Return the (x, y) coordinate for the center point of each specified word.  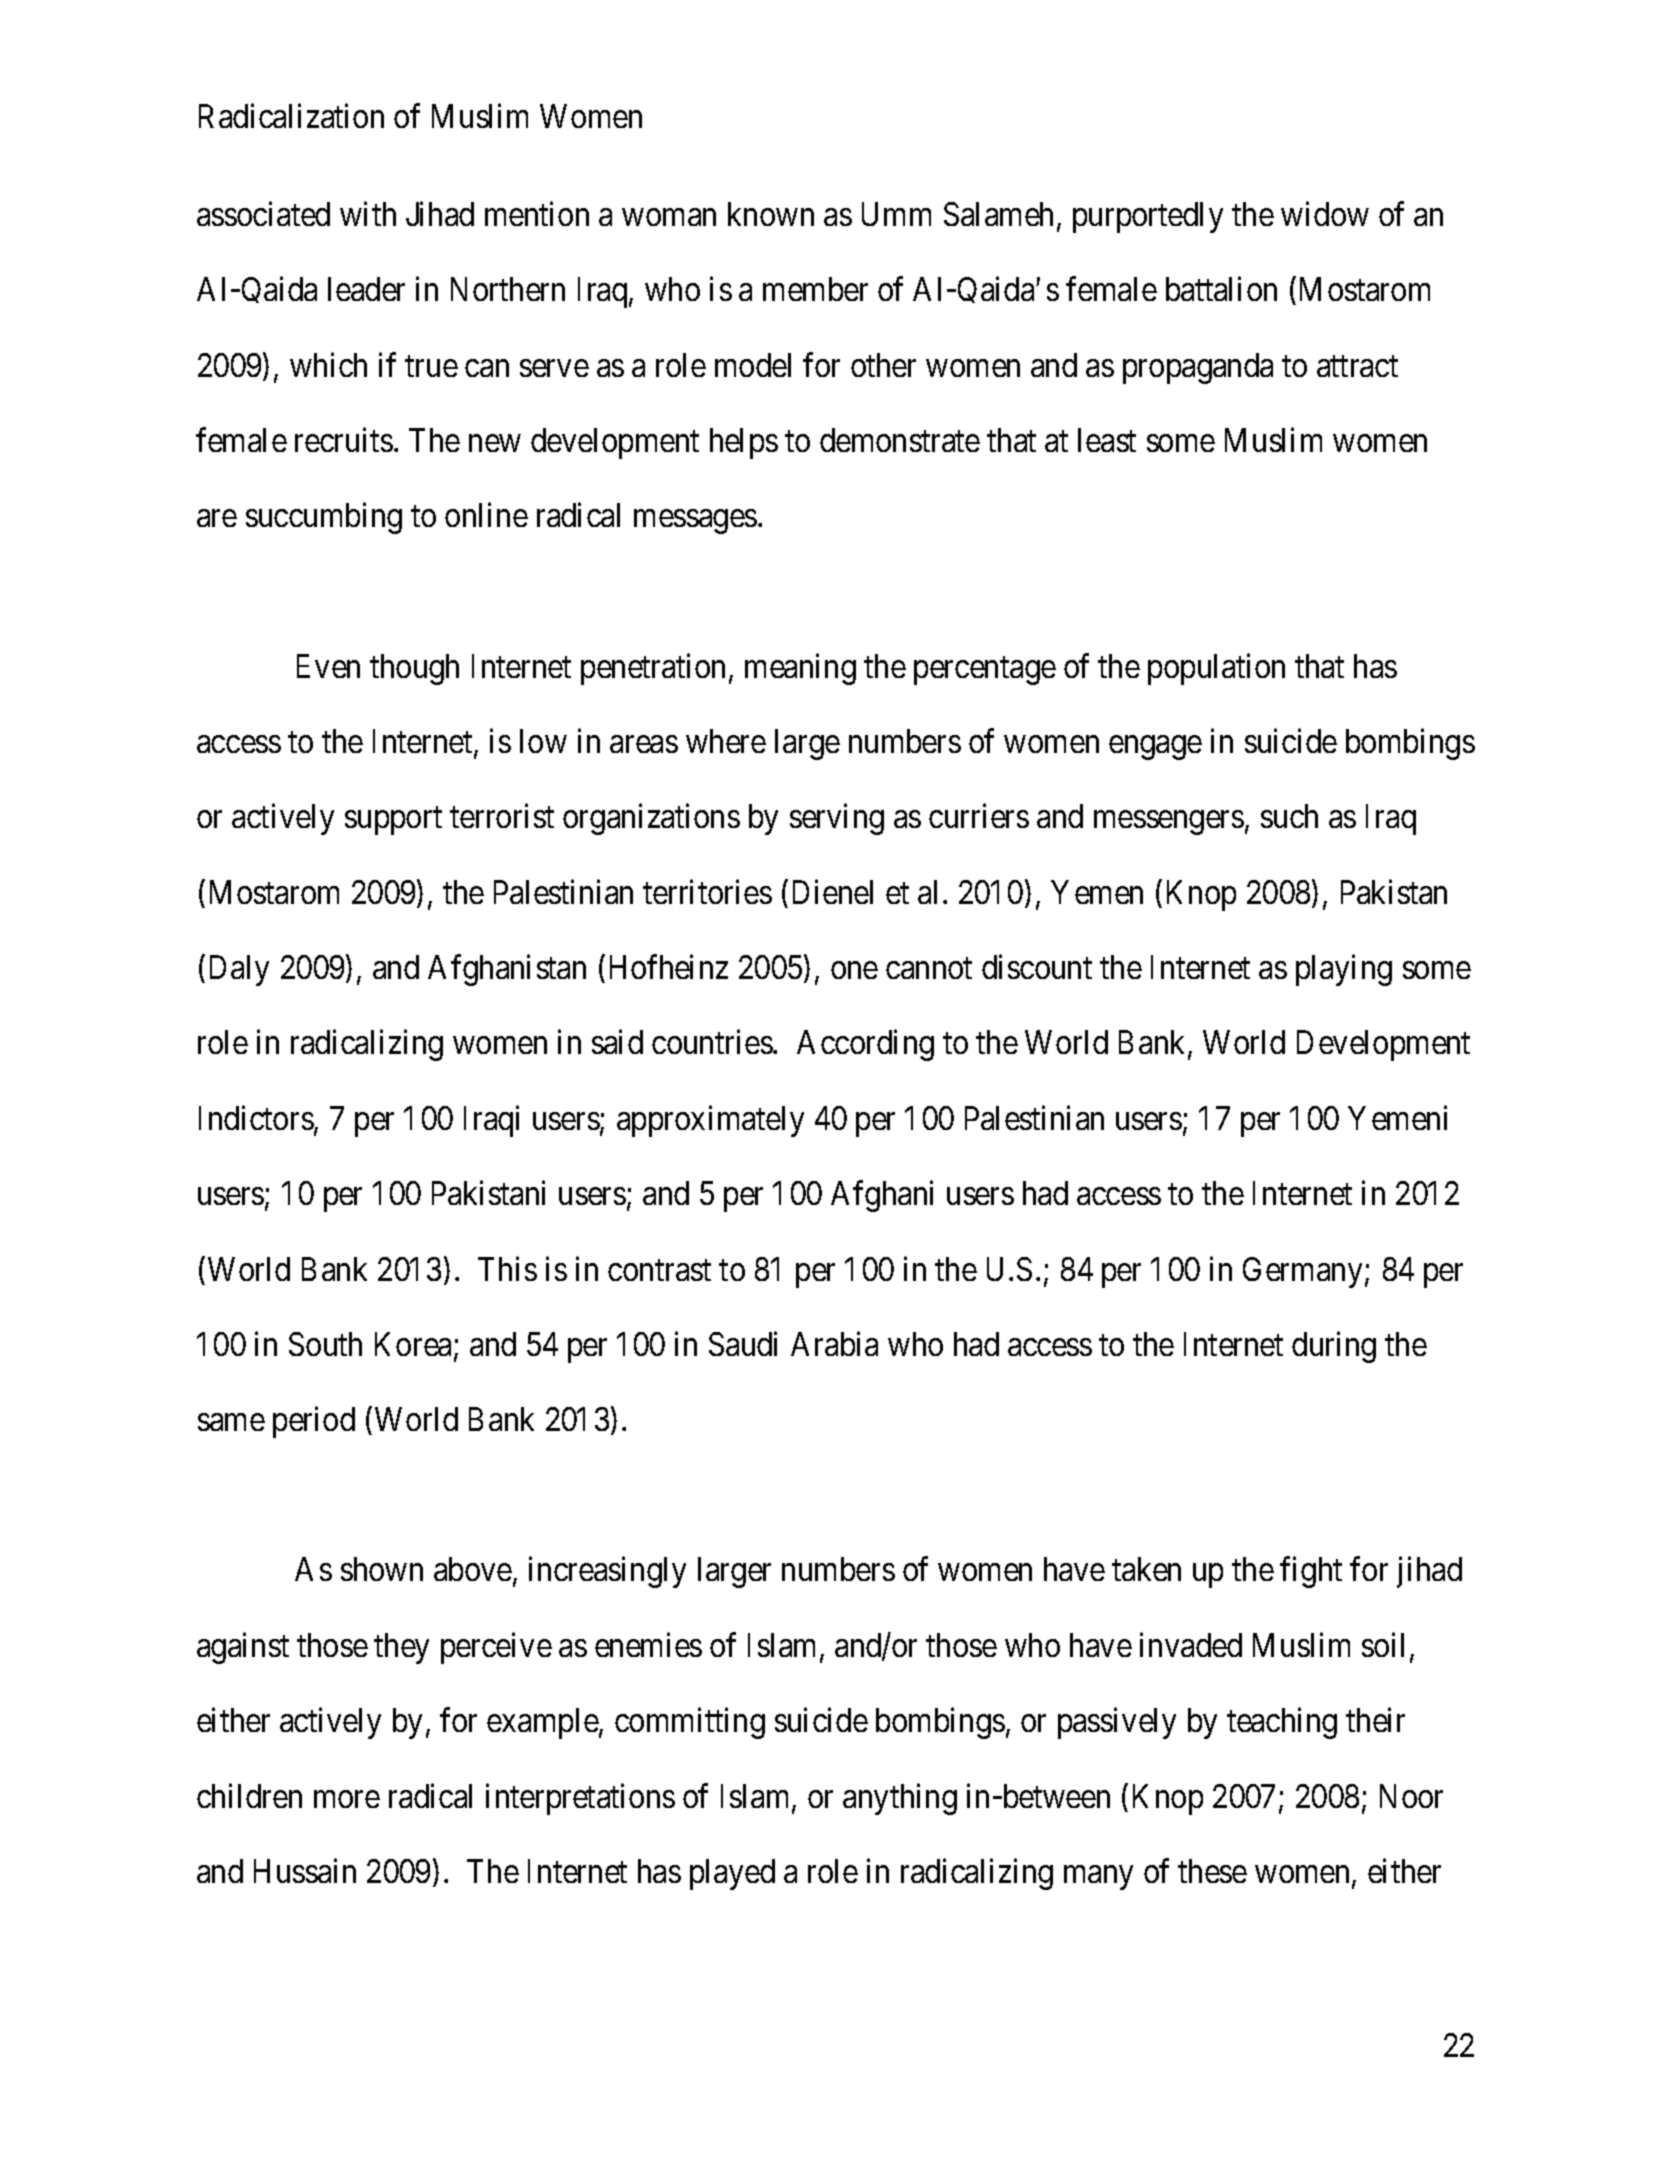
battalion (1221, 289)
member (815, 289)
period (314, 1422)
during (1334, 1347)
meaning (800, 669)
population (1216, 669)
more (347, 1799)
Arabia (834, 1344)
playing (1344, 970)
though (414, 669)
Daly (239, 970)
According (865, 1045)
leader (366, 289)
